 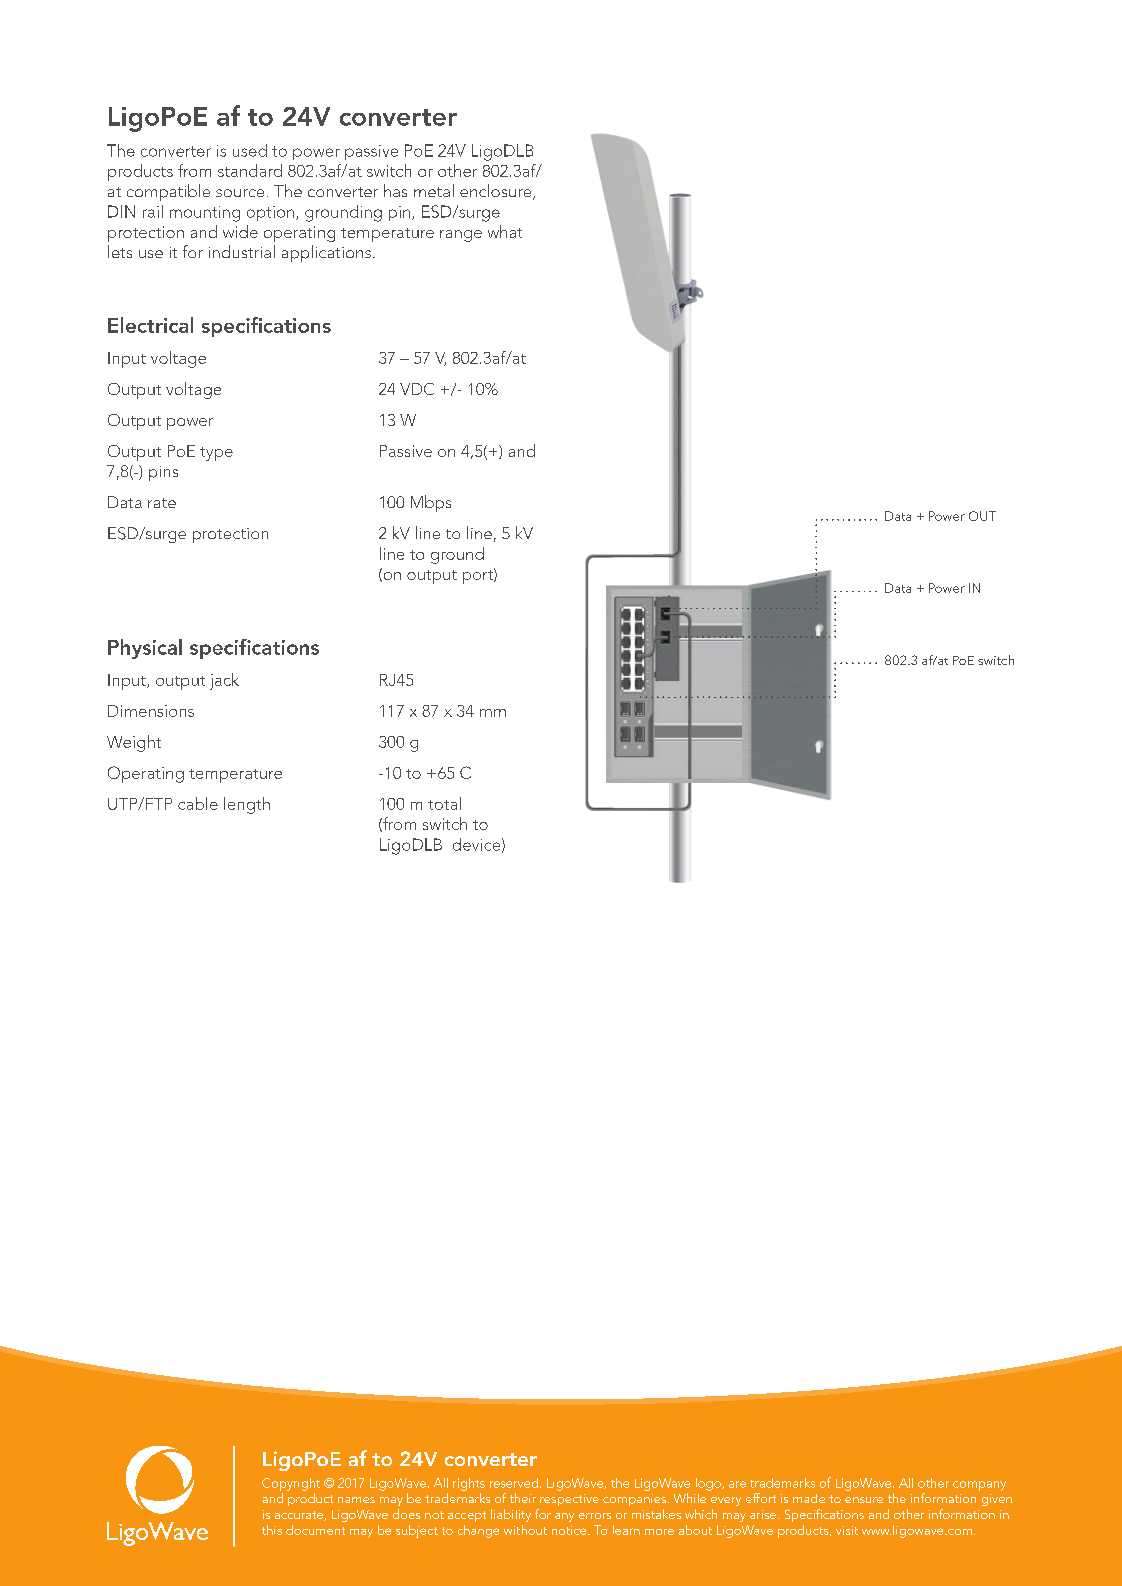 What do you see at coordinates (979, 1486) in the screenshot?
I see `company` at bounding box center [979, 1486].
